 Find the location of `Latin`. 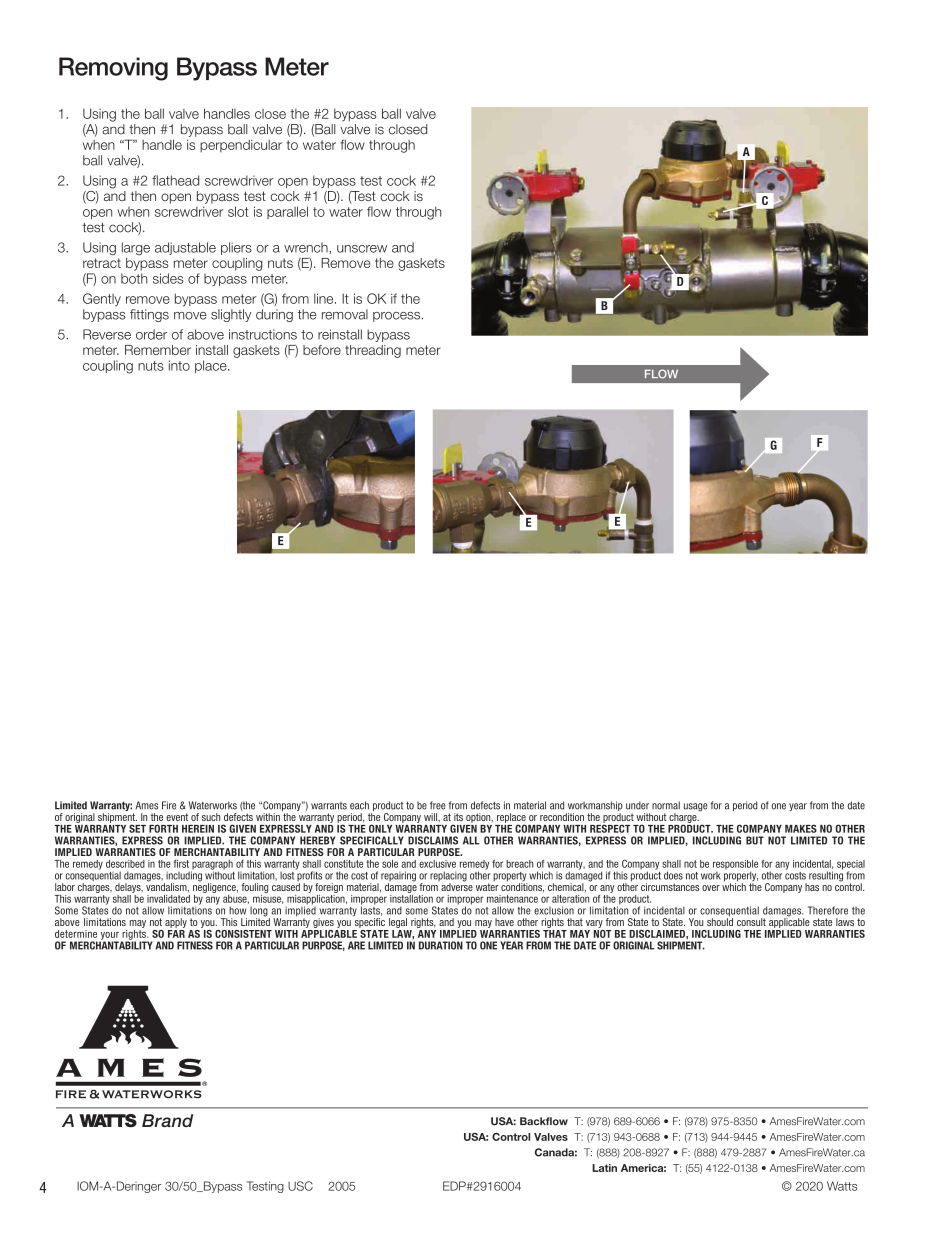

Latin is located at coordinates (604, 1168).
